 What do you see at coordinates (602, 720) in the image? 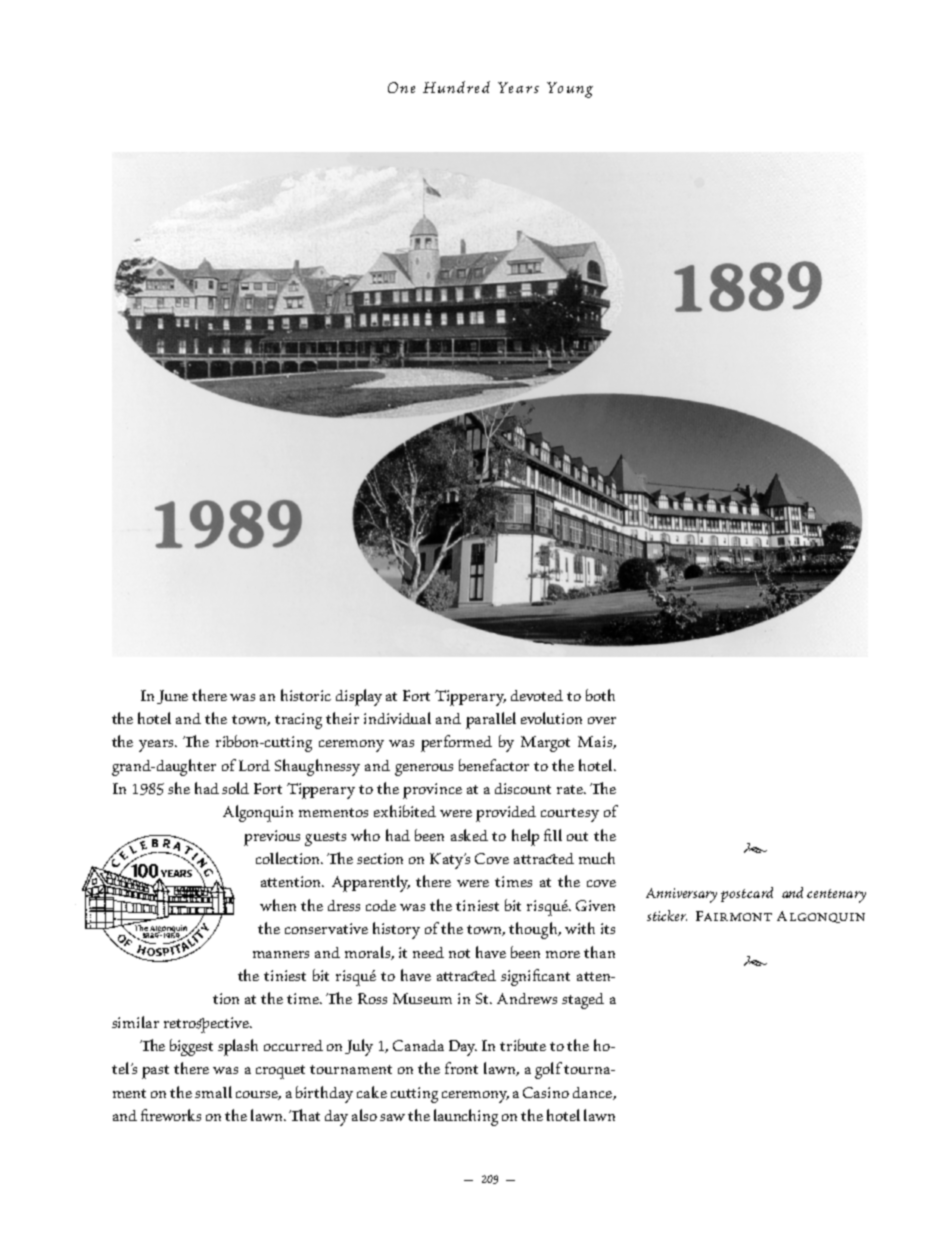
I see `over` at bounding box center [602, 720].
